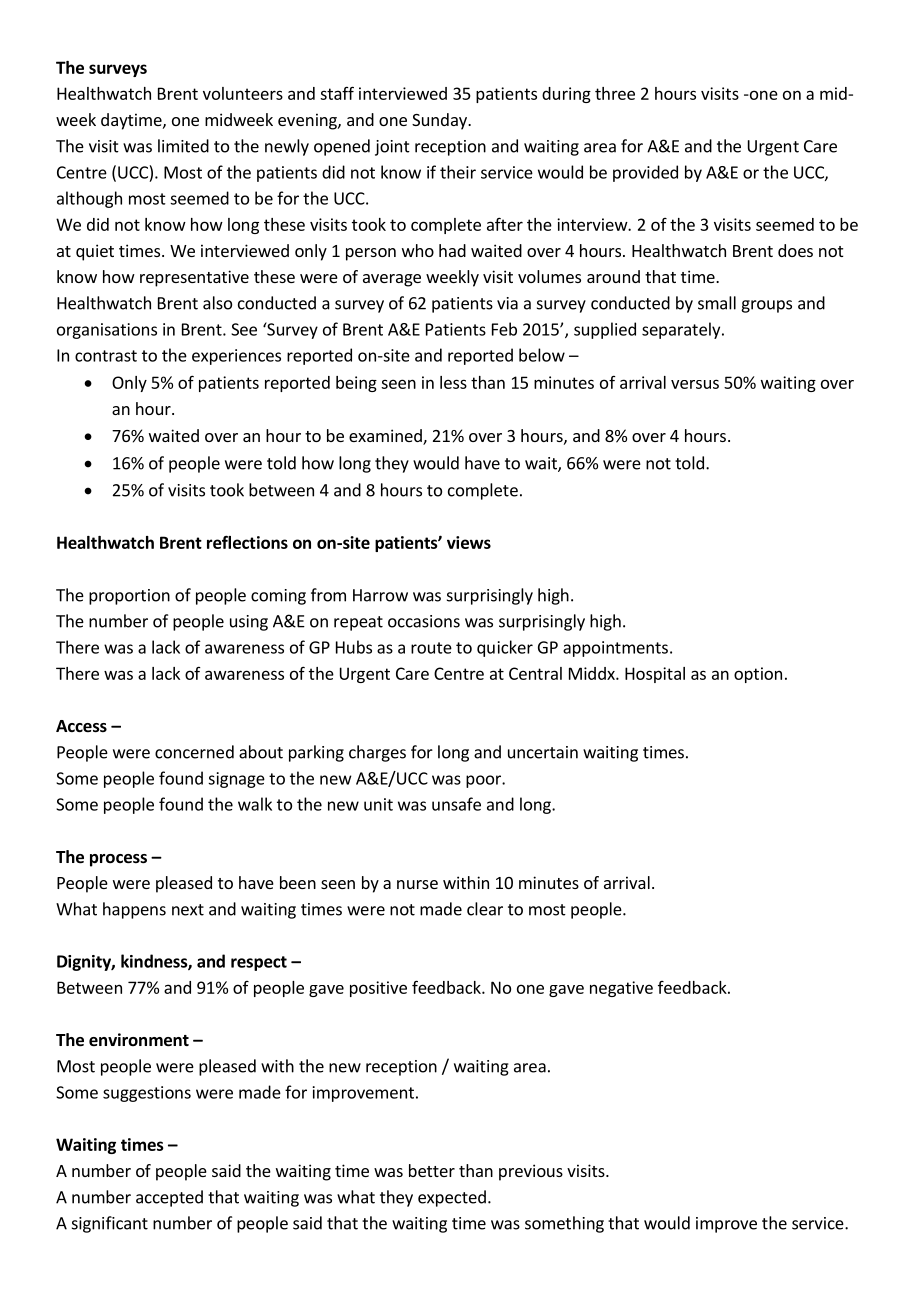 Image resolution: width=924 pixels, height=1308 pixels. What do you see at coordinates (440, 121) in the page?
I see `Sunday` at bounding box center [440, 121].
